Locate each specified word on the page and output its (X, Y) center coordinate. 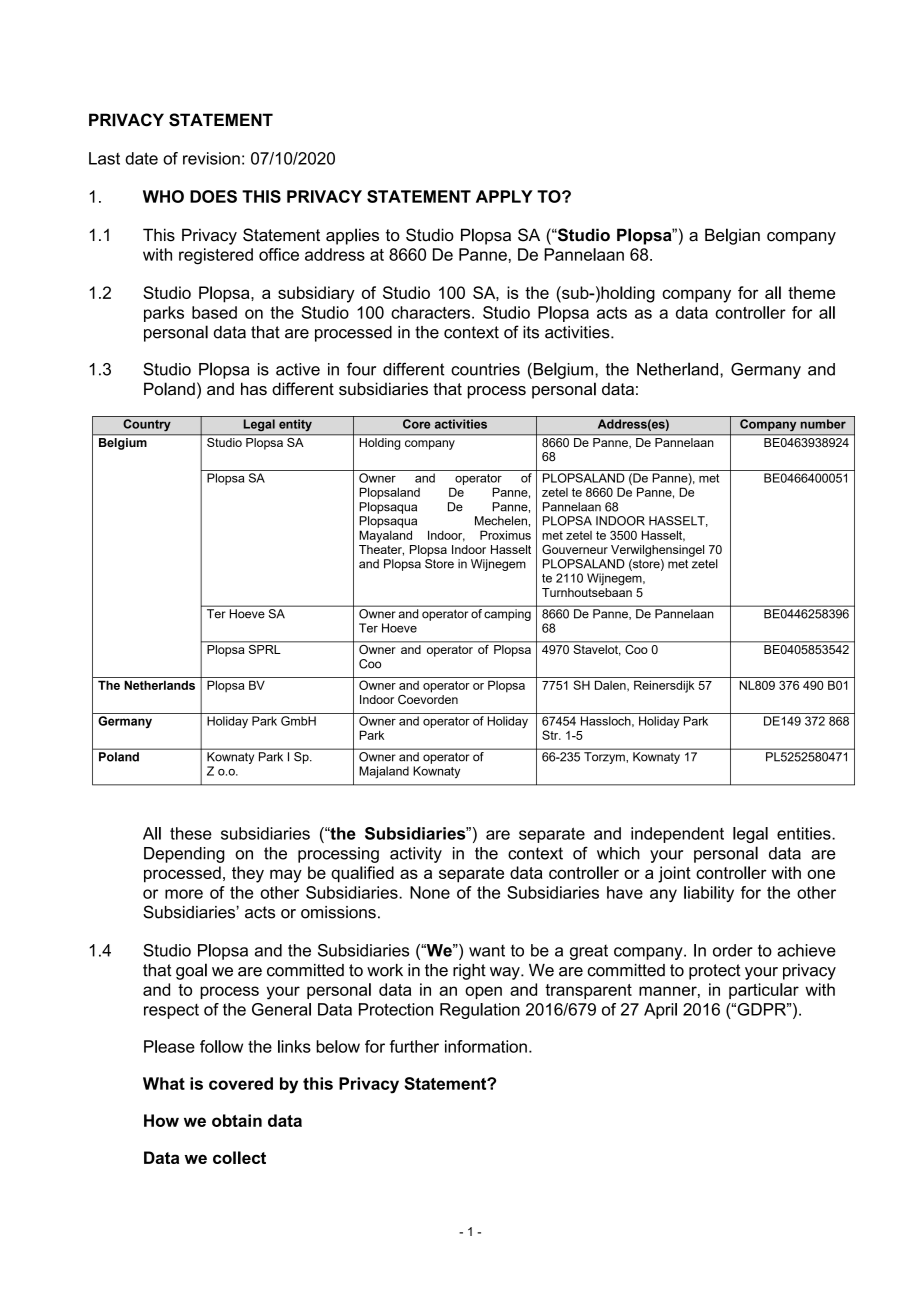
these (191, 833)
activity (416, 855)
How (161, 1120)
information (486, 1046)
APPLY (504, 196)
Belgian (732, 236)
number (823, 424)
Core (416, 424)
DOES (213, 196)
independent (677, 835)
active (298, 369)
